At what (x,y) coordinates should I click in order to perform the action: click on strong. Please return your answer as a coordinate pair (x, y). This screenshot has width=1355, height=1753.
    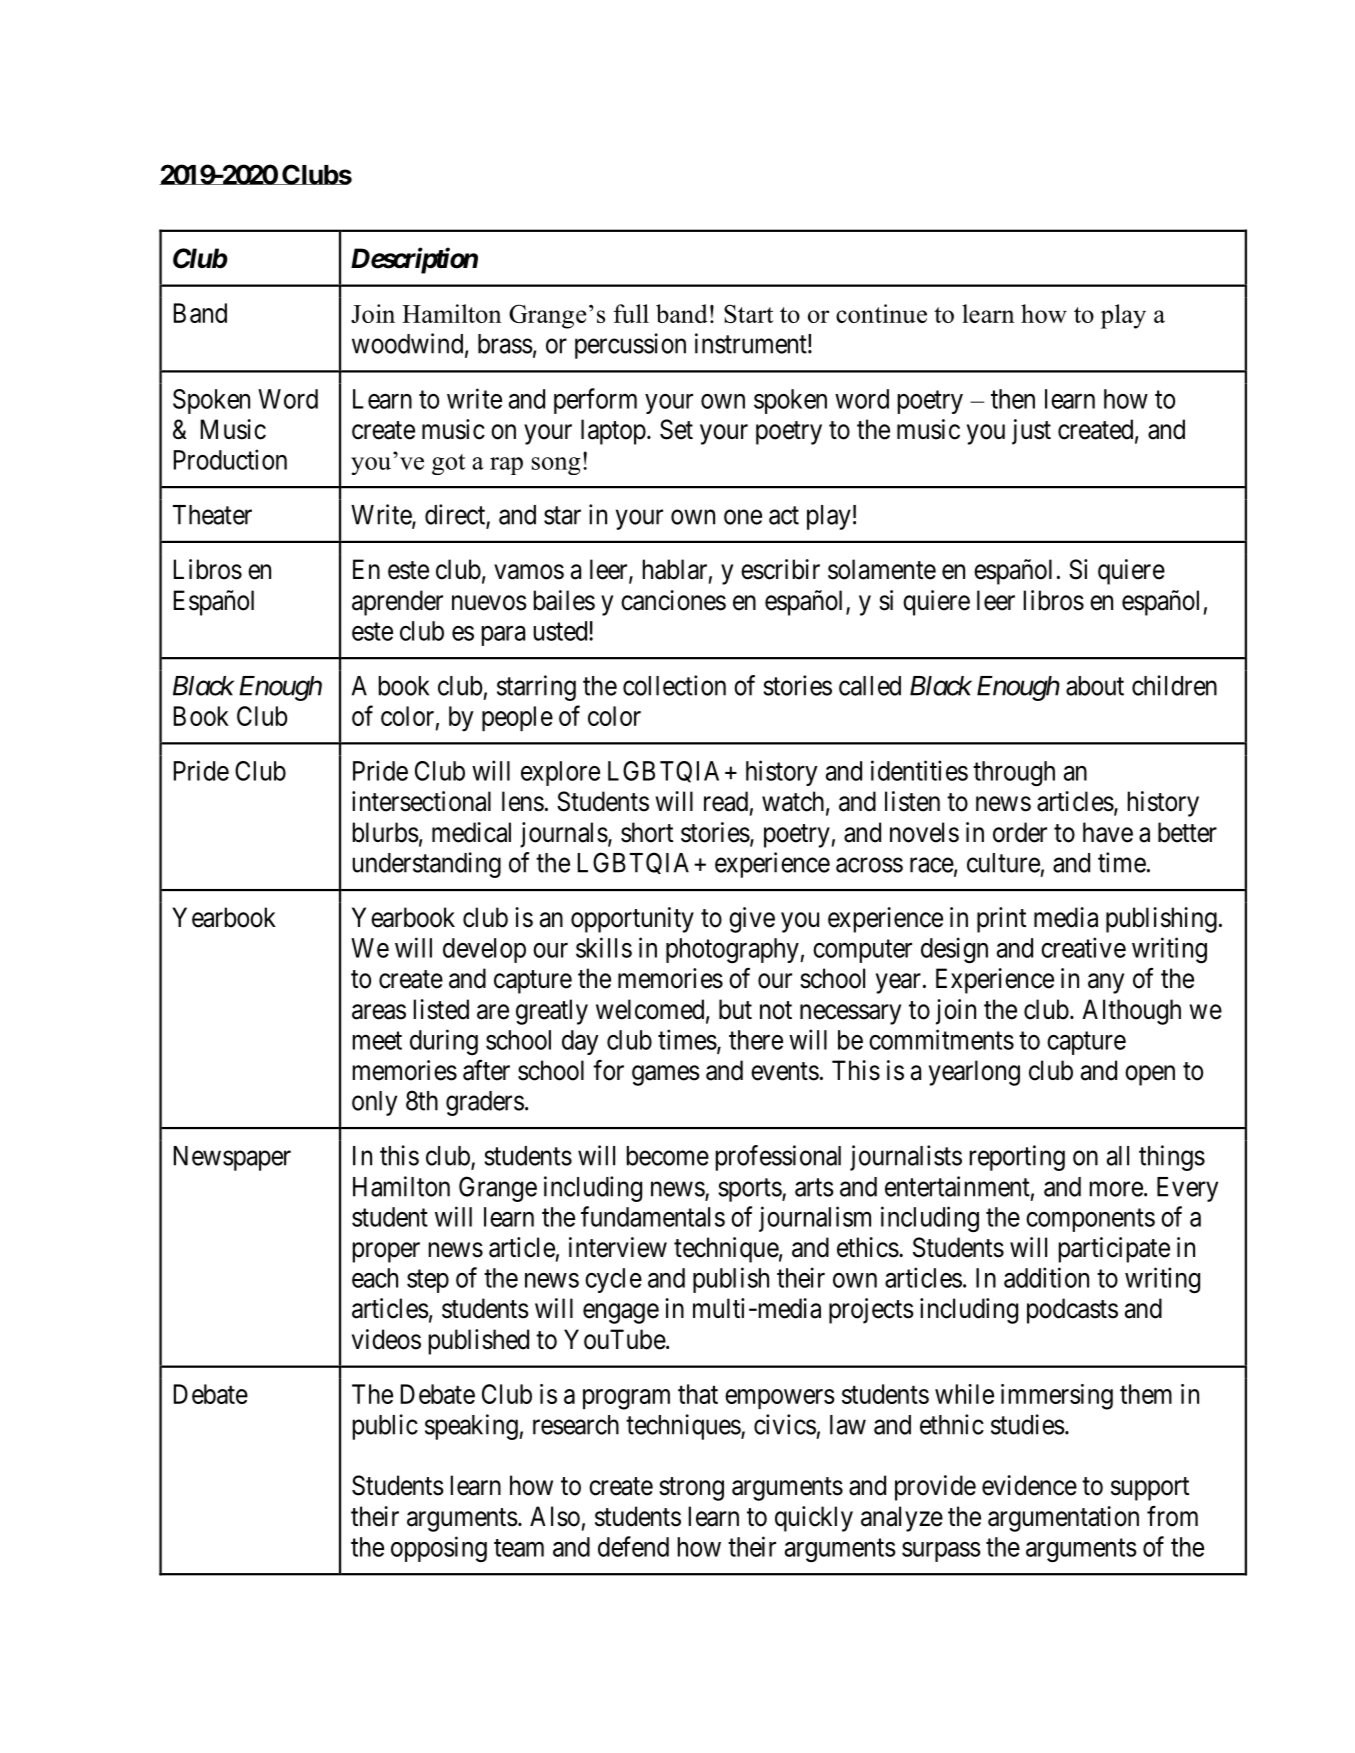
    Looking at the image, I should click on (691, 1489).
